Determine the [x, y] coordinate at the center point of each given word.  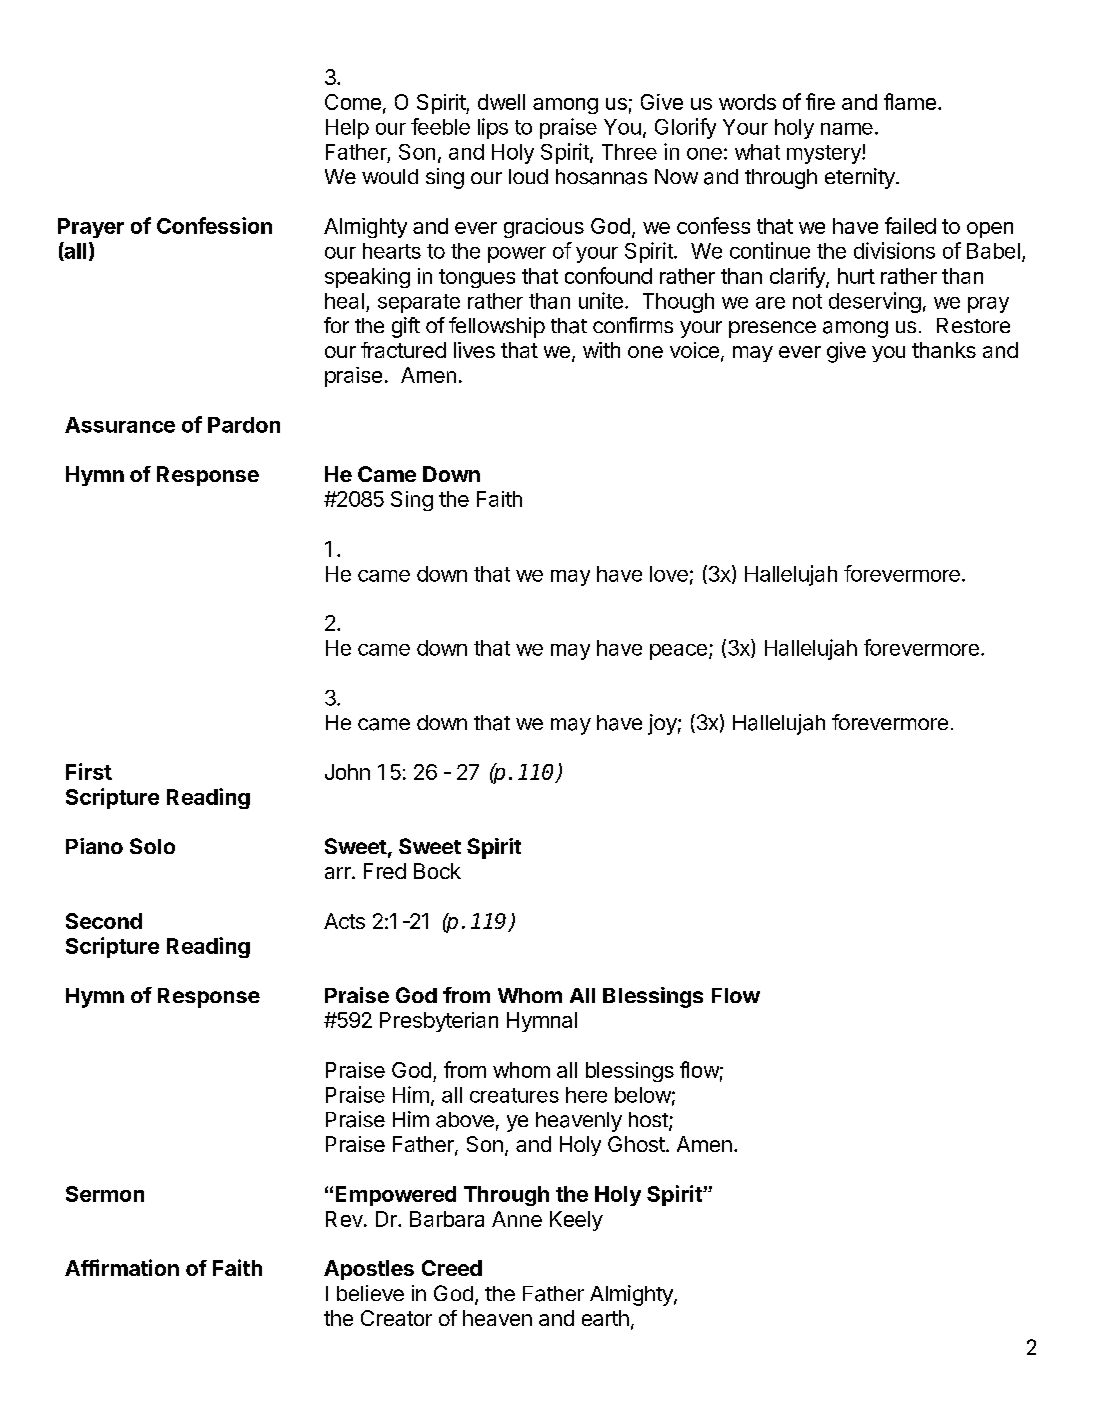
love [669, 574]
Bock [437, 871]
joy [662, 724]
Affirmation [122, 1267]
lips [493, 128]
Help [347, 129]
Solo [152, 846]
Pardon [244, 425]
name [847, 129]
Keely [576, 1221]
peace [678, 652]
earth [605, 1318]
